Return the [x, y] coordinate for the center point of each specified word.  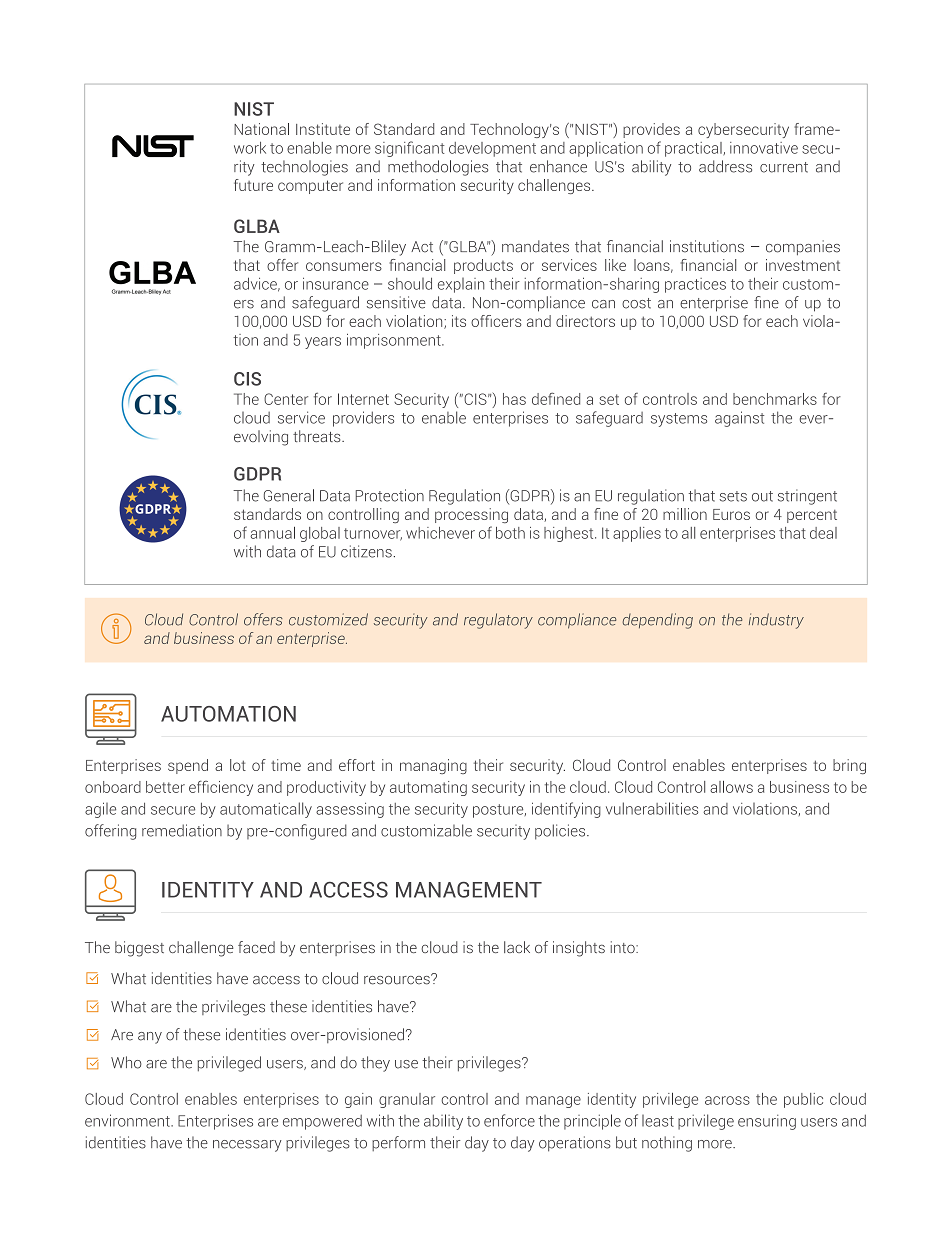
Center [286, 399]
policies [561, 832]
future [253, 185]
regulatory [498, 621]
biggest [139, 949]
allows [731, 787]
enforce [509, 1120]
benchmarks [775, 399]
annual [272, 533]
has [514, 399]
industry [776, 621]
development [492, 149]
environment [128, 1120]
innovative [764, 148]
